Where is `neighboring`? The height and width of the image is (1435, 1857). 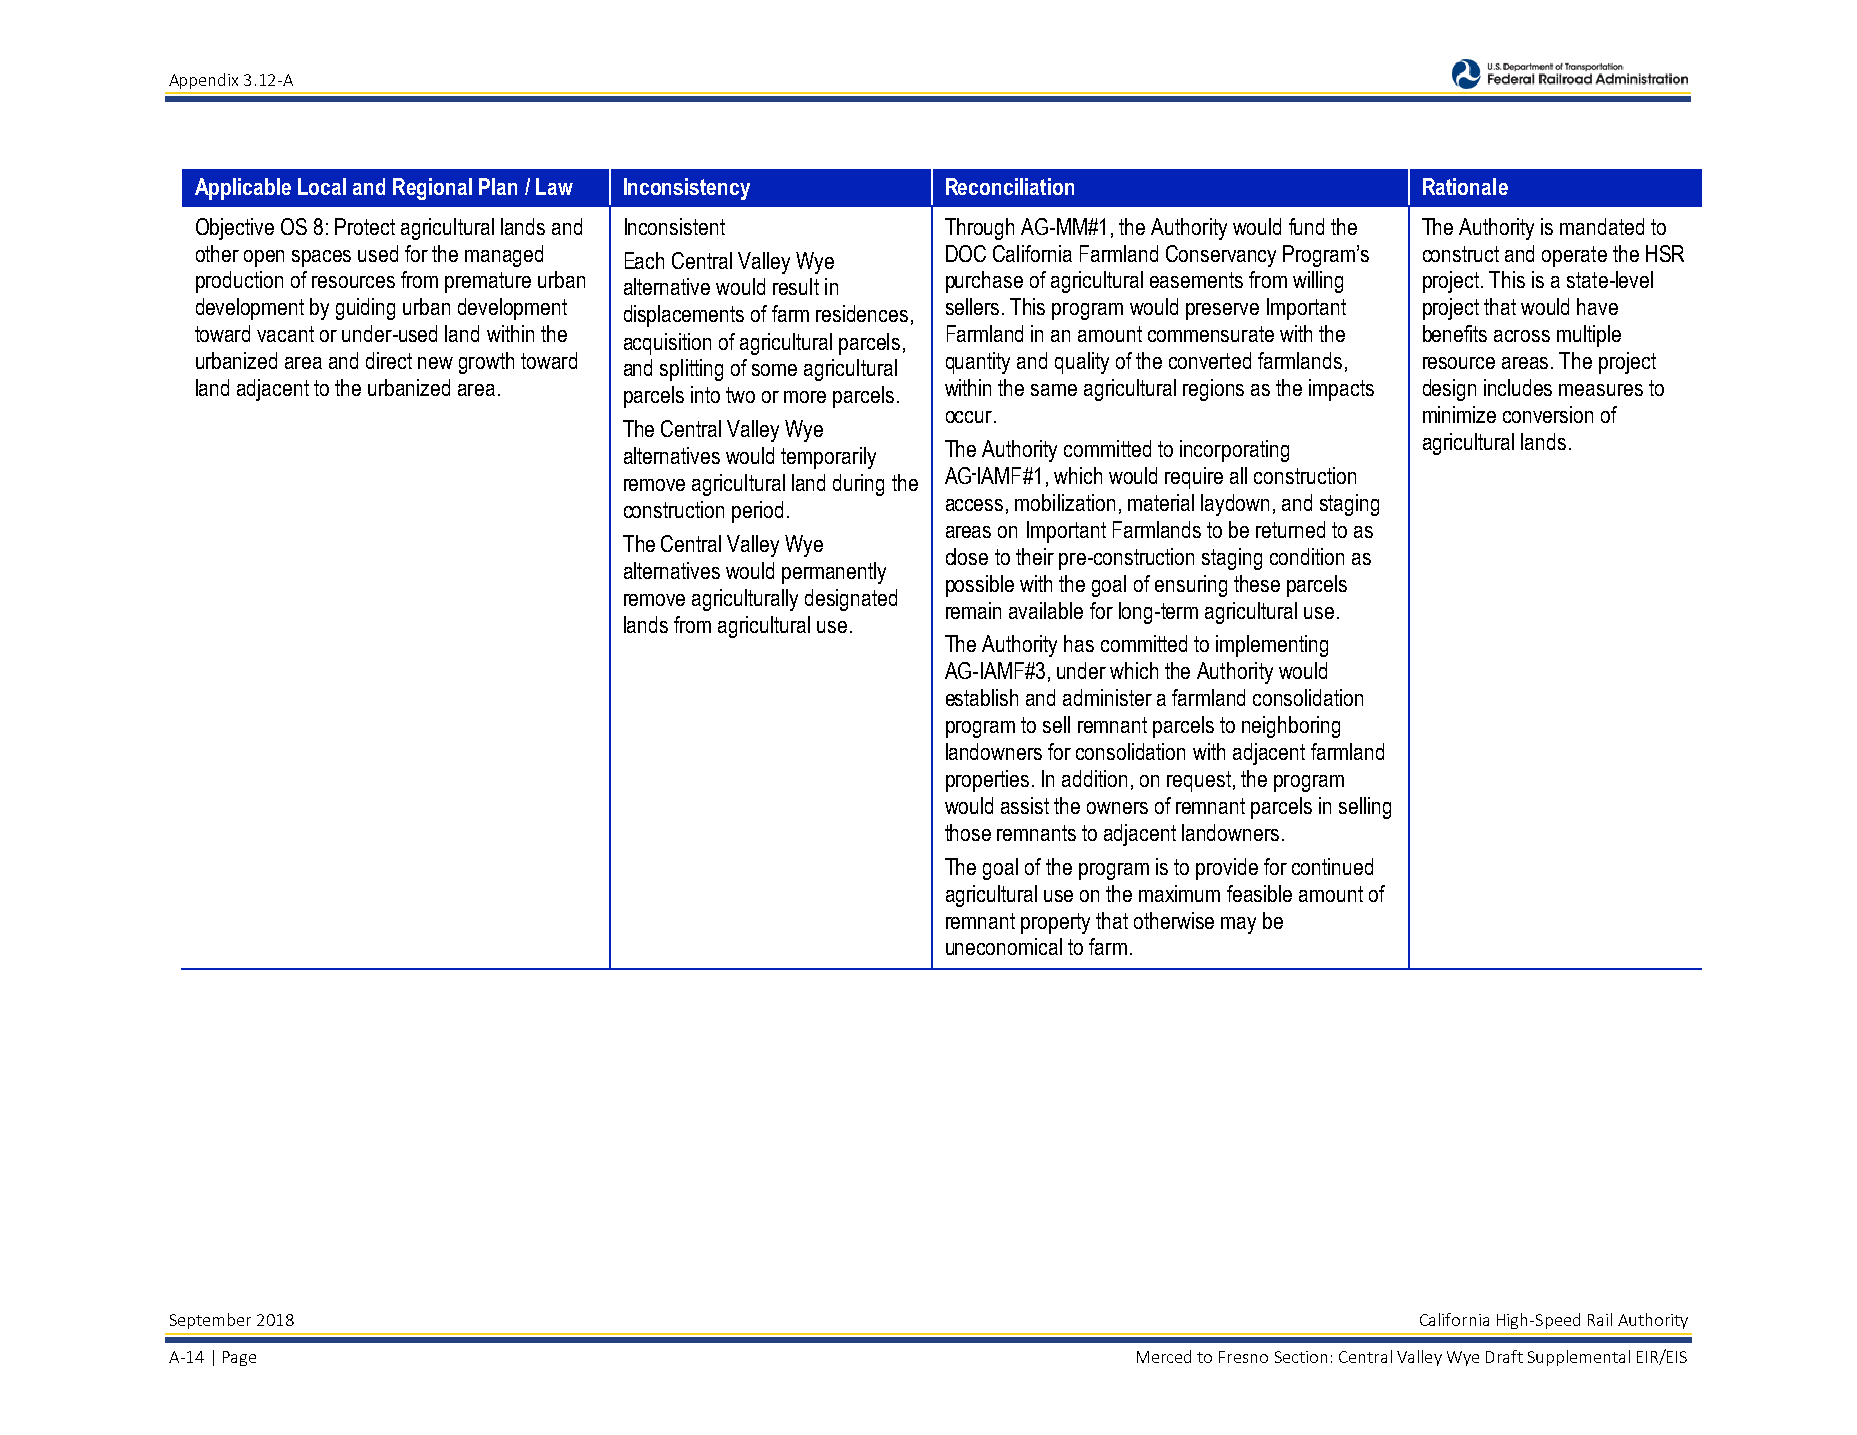 neighboring is located at coordinates (1291, 727).
